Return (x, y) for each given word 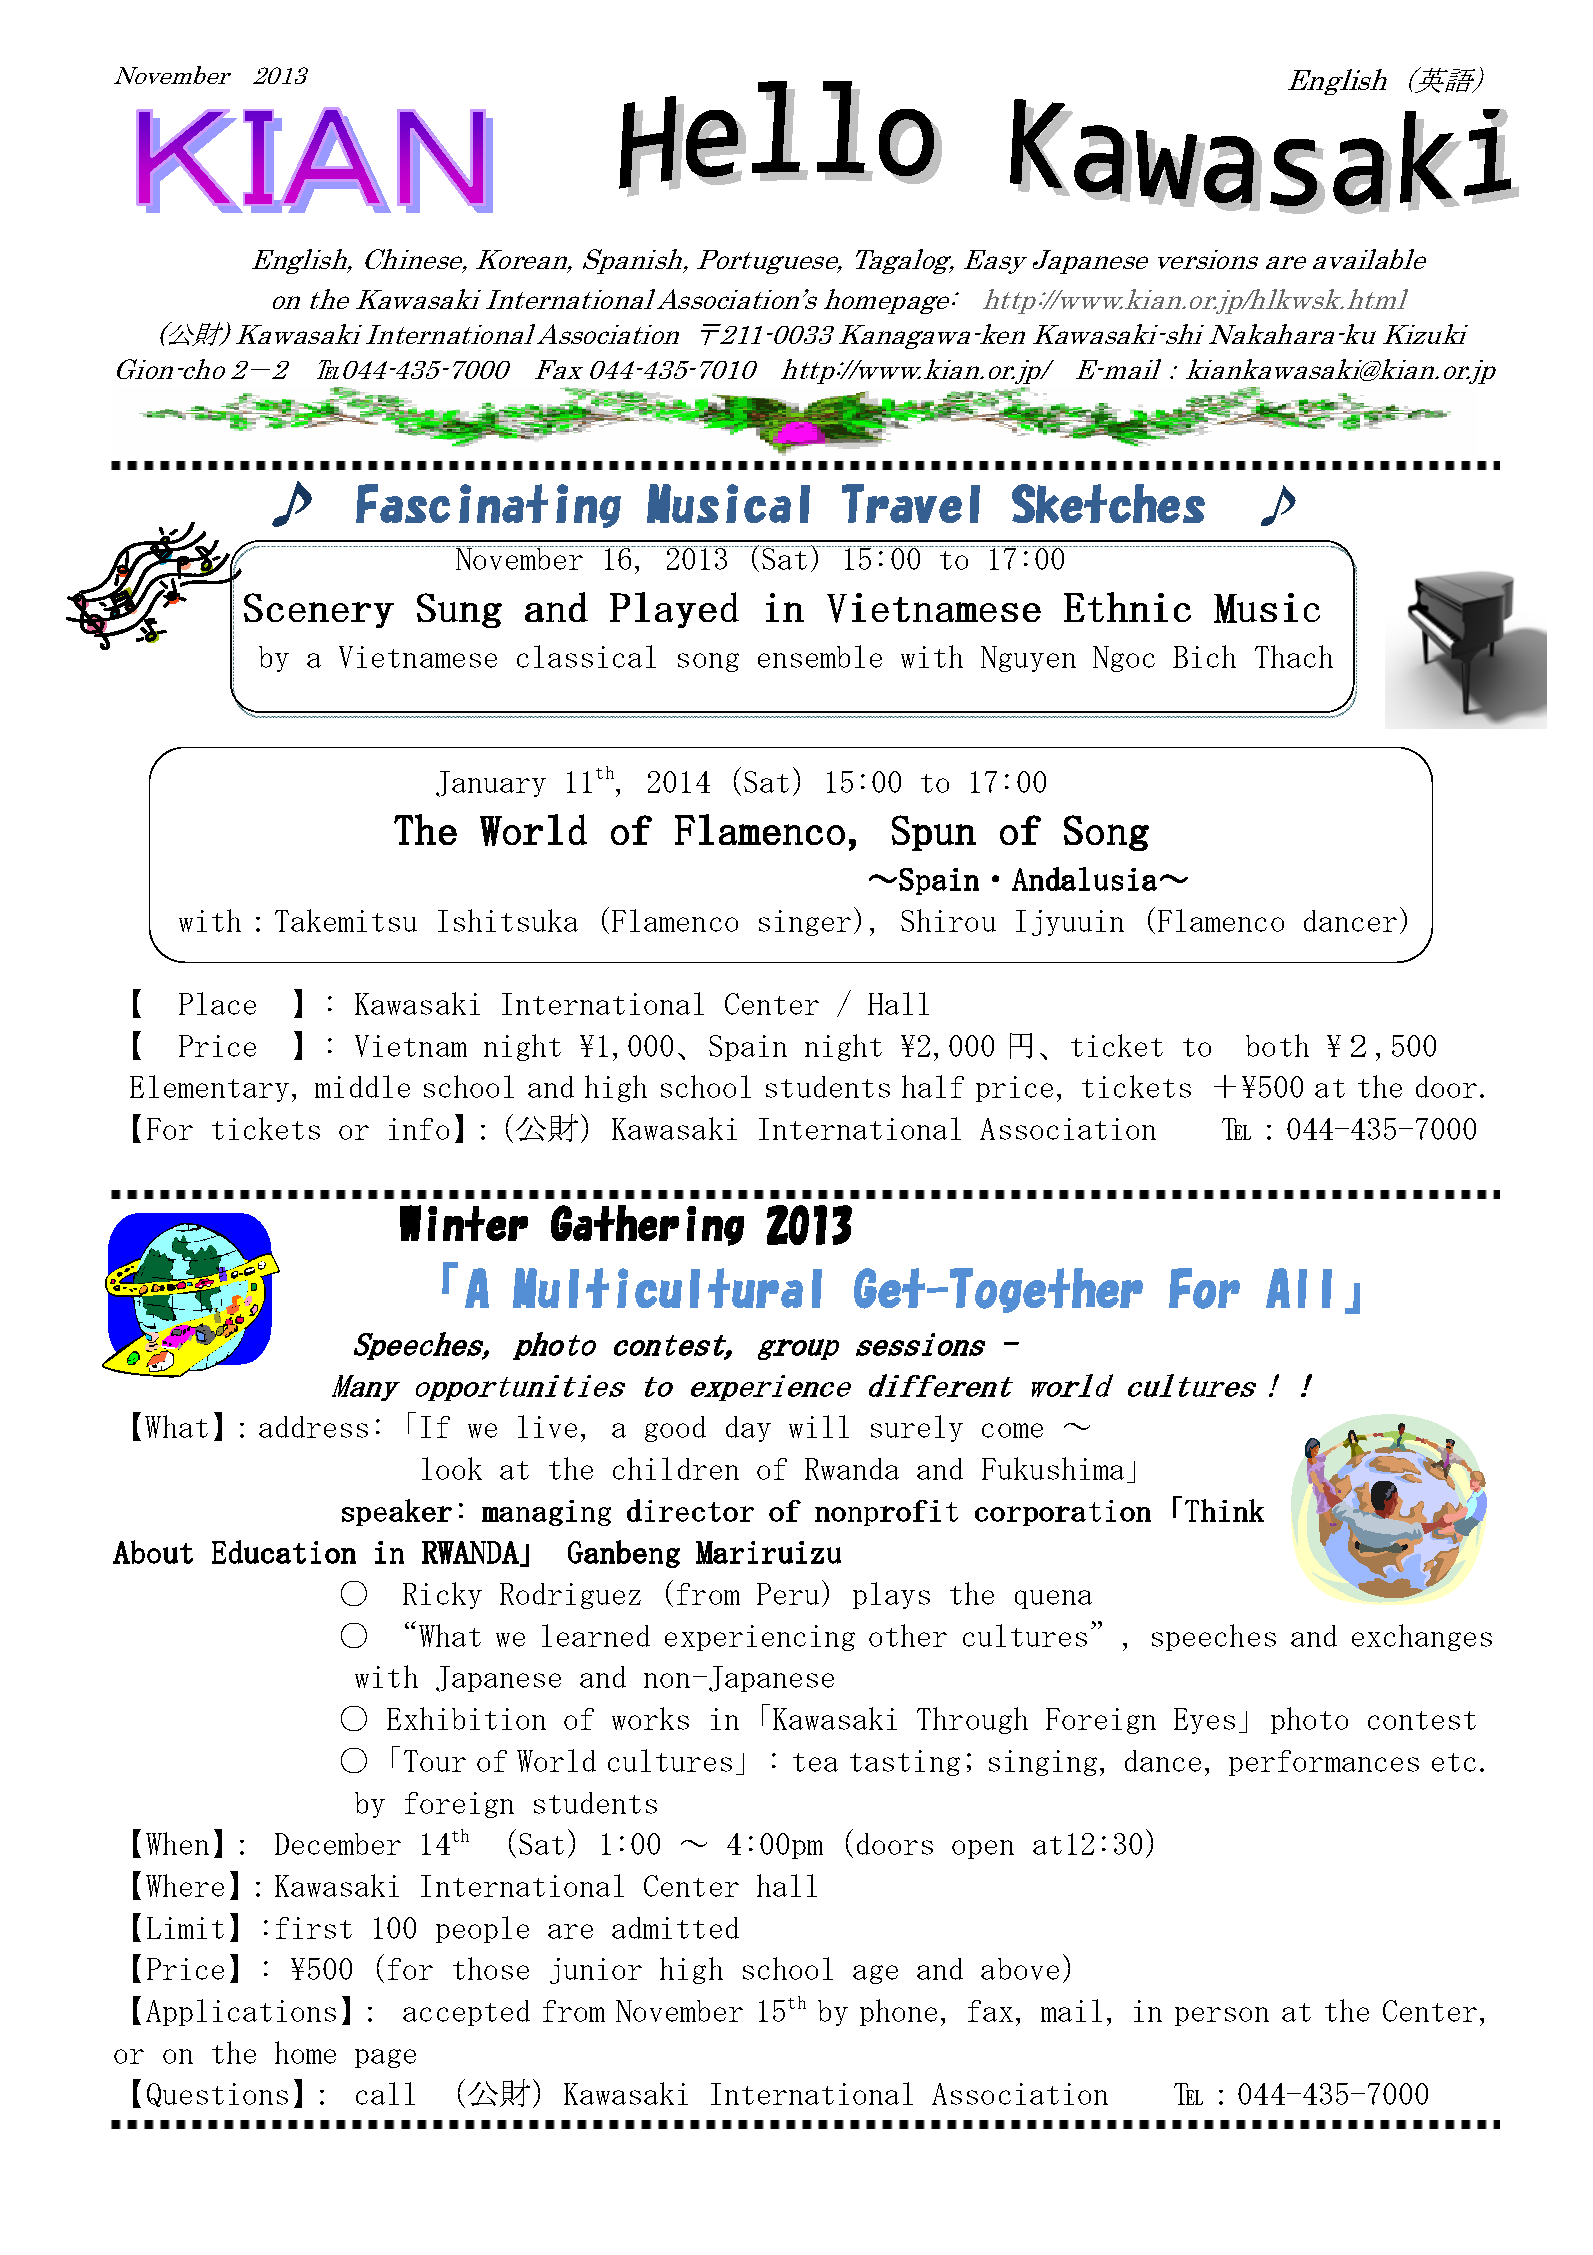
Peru (788, 1594)
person (1222, 2016)
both (1277, 1045)
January (491, 784)
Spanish (634, 261)
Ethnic (1127, 607)
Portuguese (769, 262)
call (385, 2093)
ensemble (820, 656)
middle (362, 1086)
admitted (675, 1928)
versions (1208, 259)
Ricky (442, 1595)
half (933, 1086)
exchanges (1422, 1637)
